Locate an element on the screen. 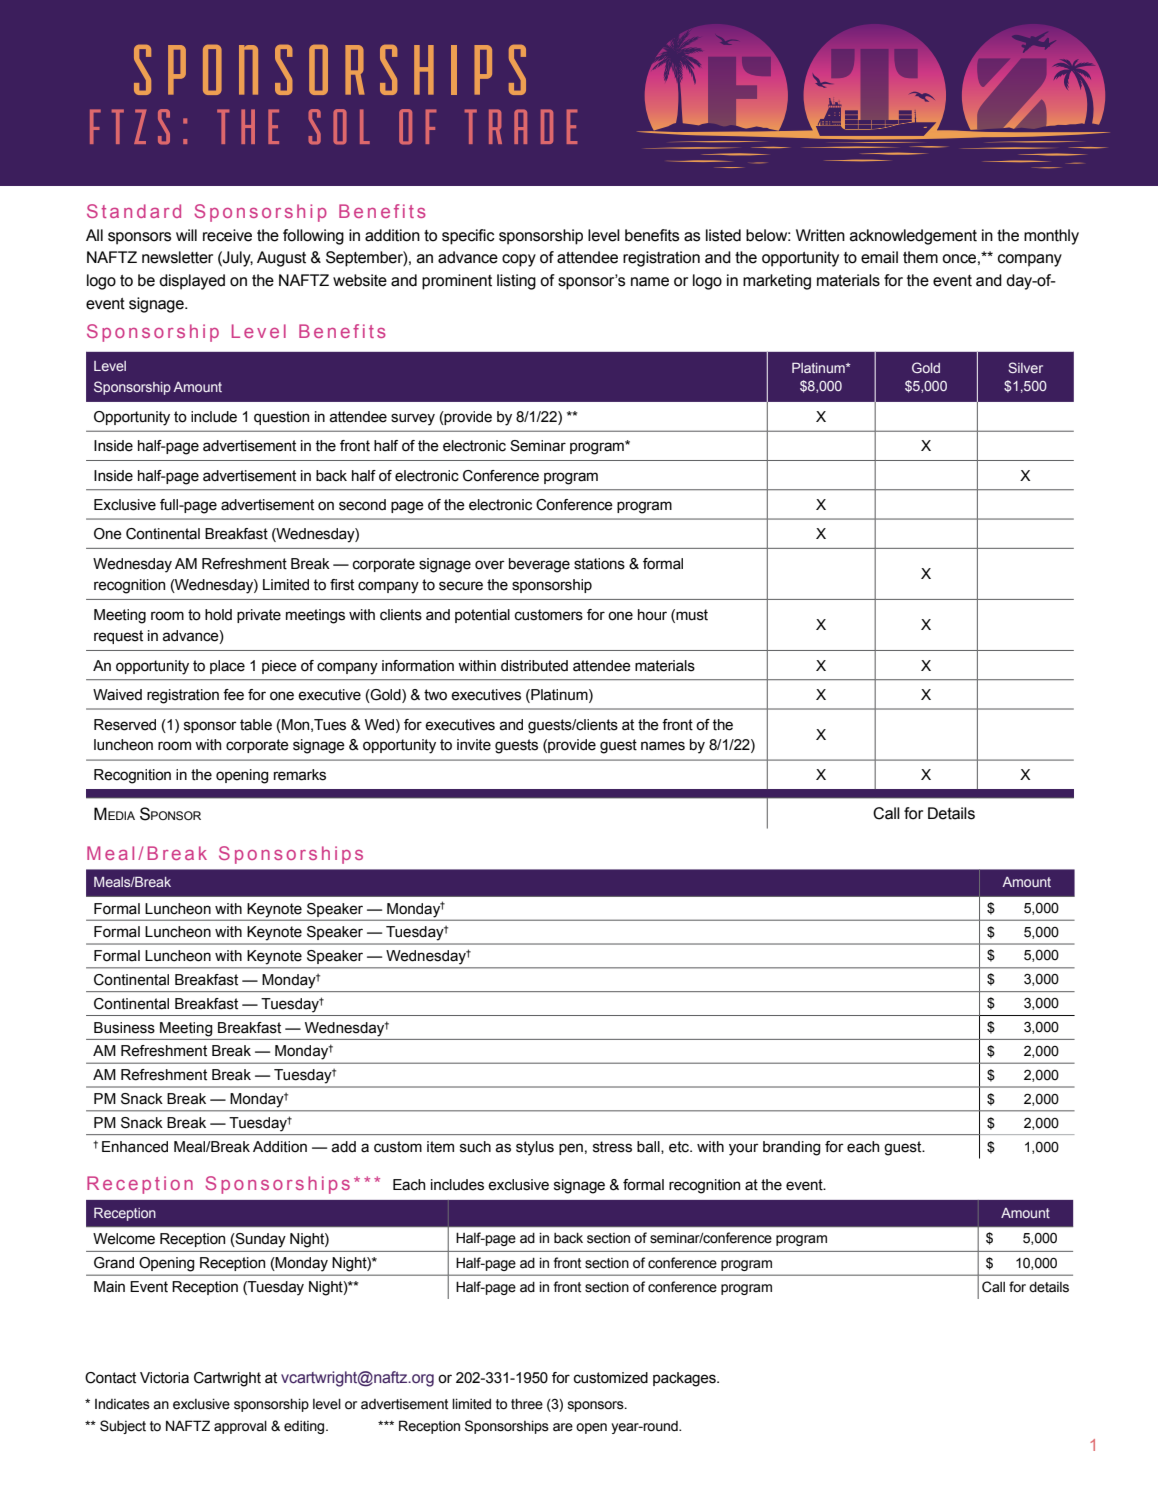 The image size is (1158, 1498). acknowledgement is located at coordinates (913, 237).
